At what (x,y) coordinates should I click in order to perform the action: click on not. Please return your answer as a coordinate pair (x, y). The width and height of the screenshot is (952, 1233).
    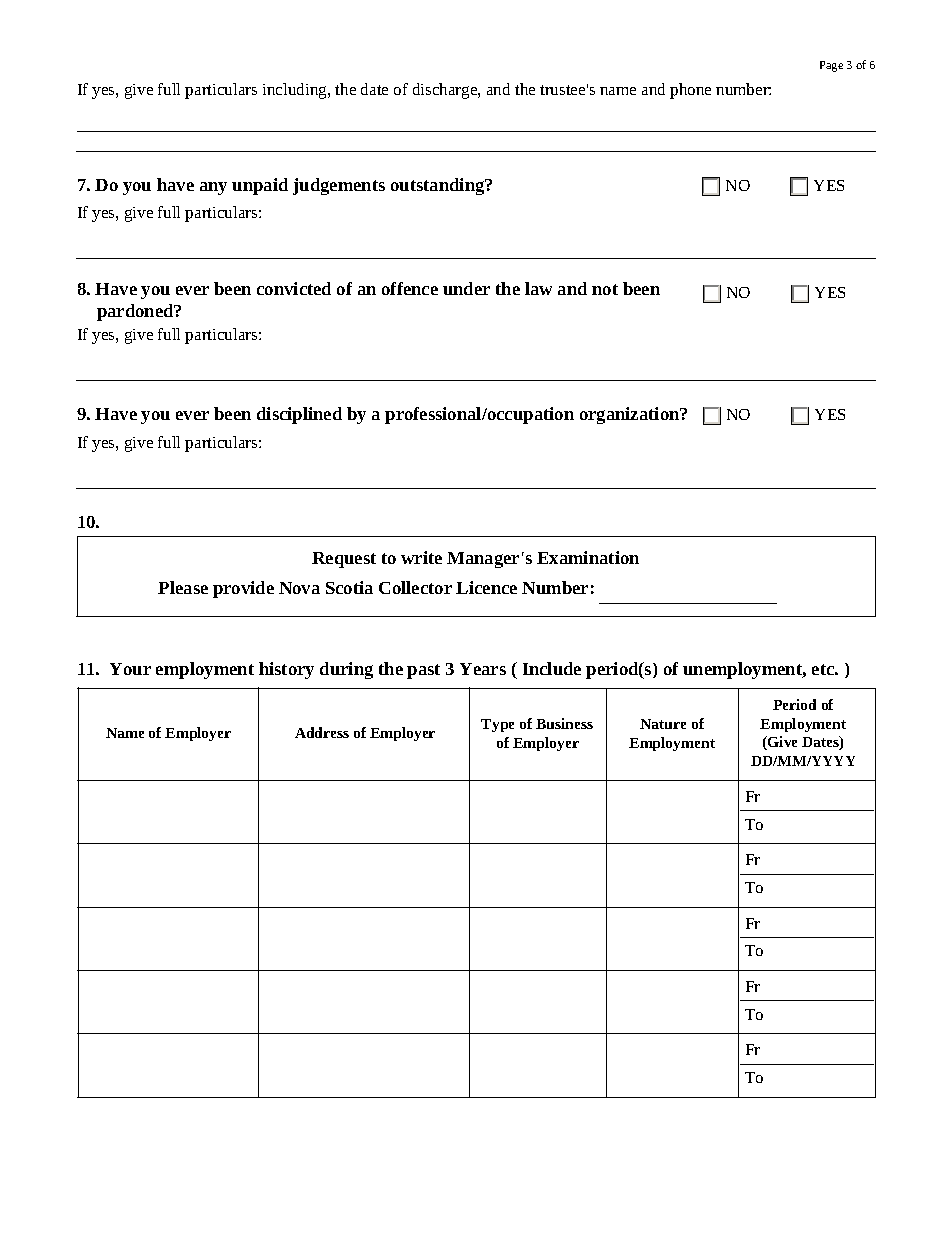
    Looking at the image, I should click on (605, 289).
